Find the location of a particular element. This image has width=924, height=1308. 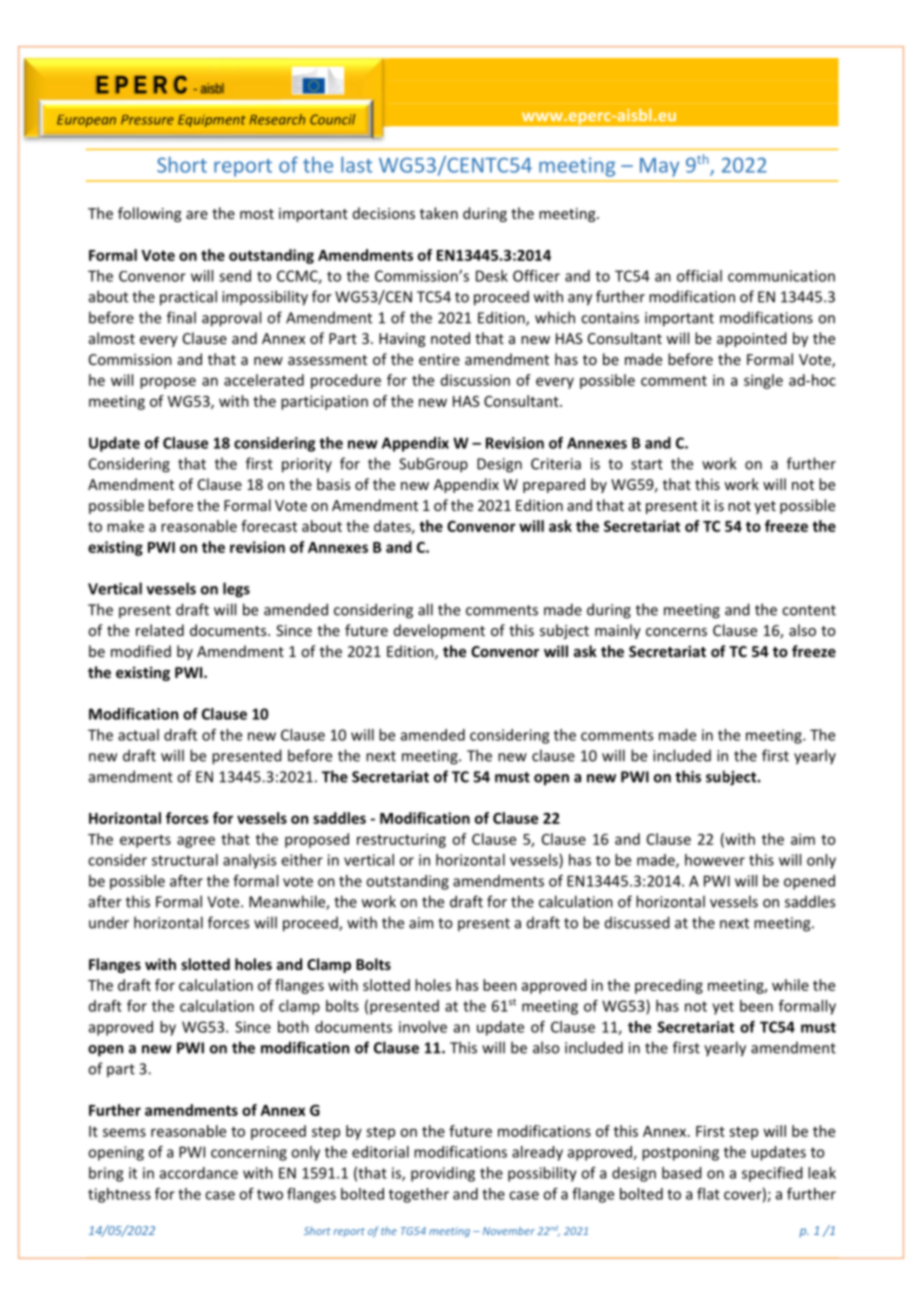

May is located at coordinates (659, 167).
